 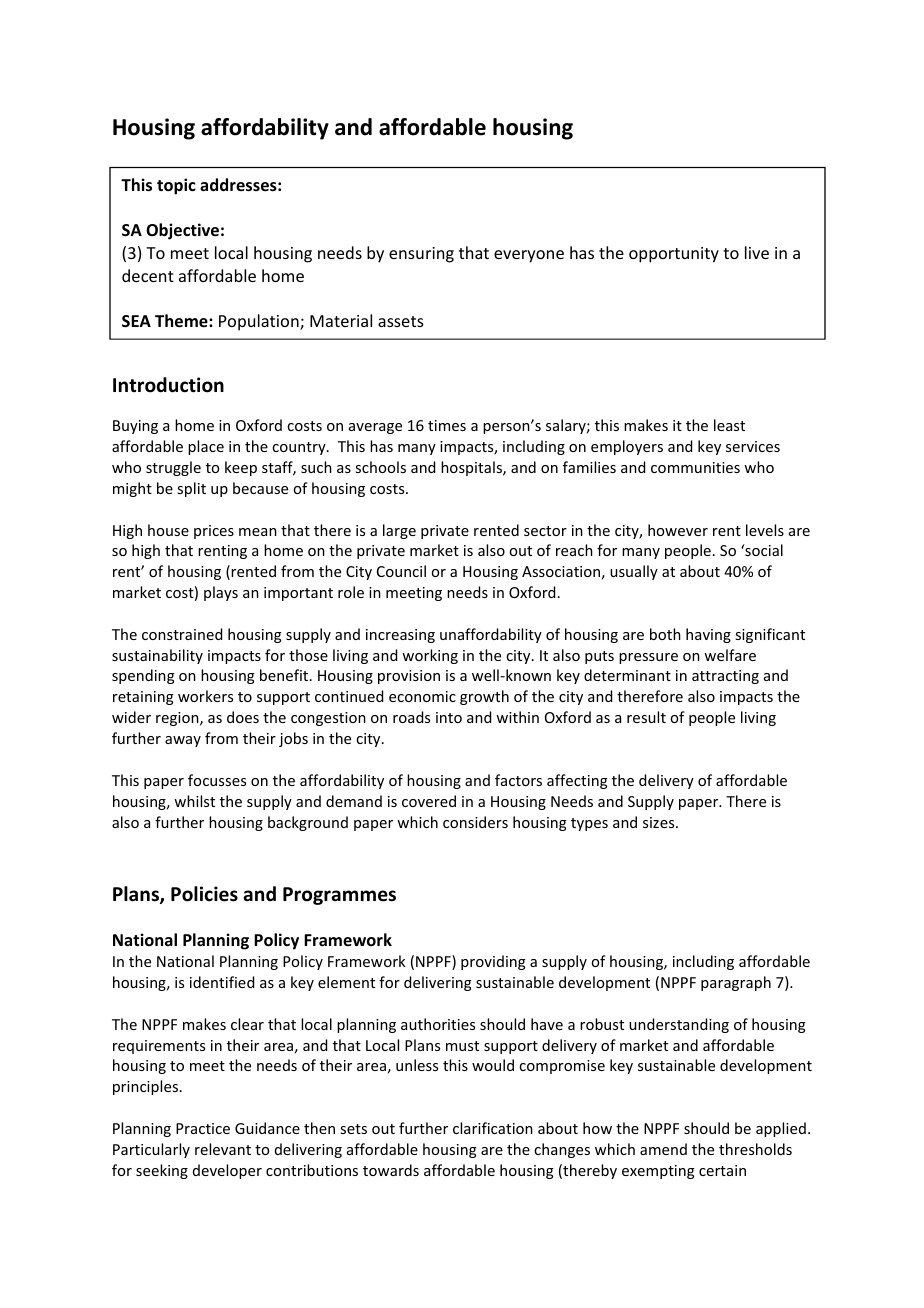 What do you see at coordinates (674, 255) in the image?
I see `opportunity` at bounding box center [674, 255].
